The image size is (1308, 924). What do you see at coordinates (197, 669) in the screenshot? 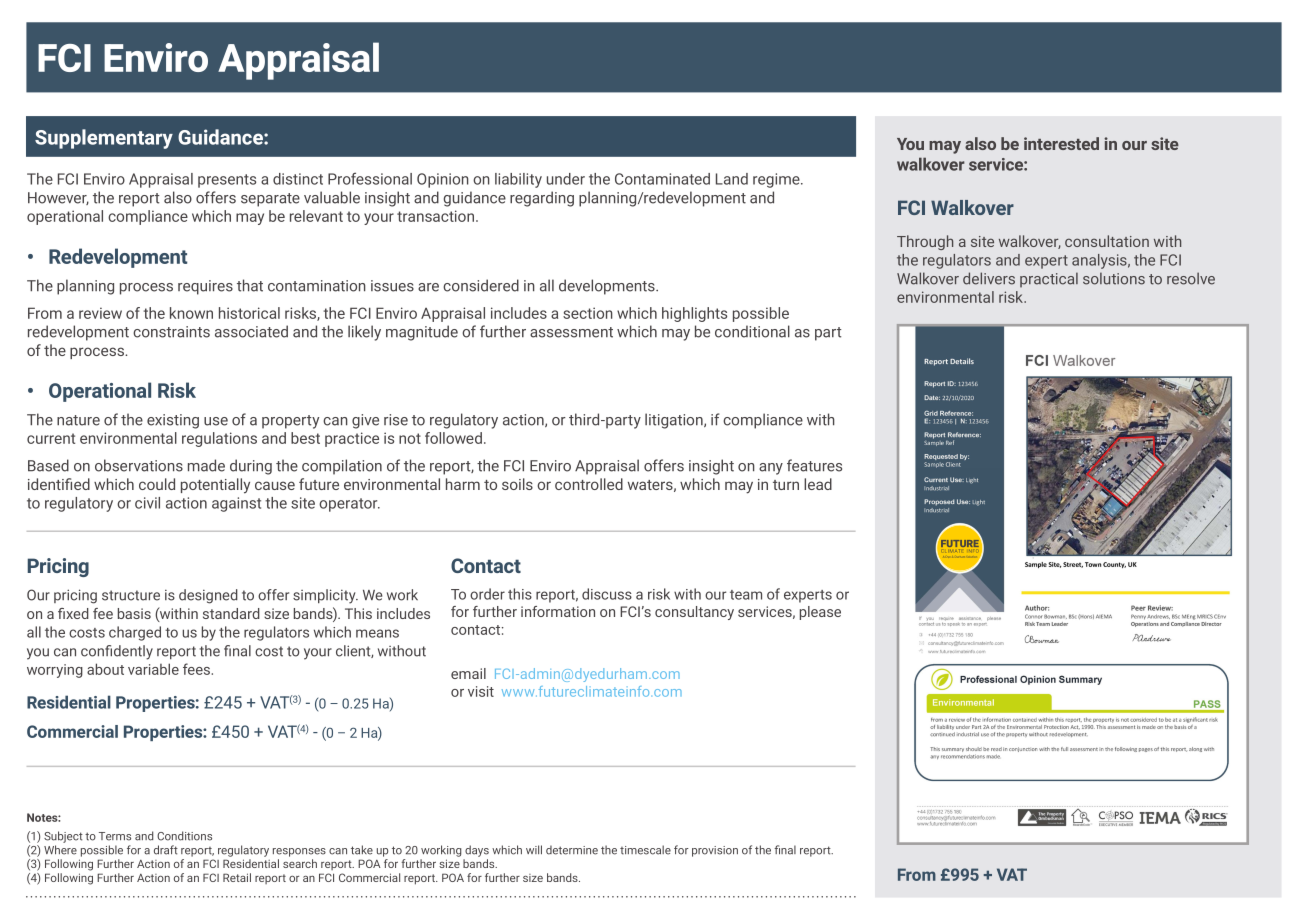
I see `fees` at bounding box center [197, 669].
